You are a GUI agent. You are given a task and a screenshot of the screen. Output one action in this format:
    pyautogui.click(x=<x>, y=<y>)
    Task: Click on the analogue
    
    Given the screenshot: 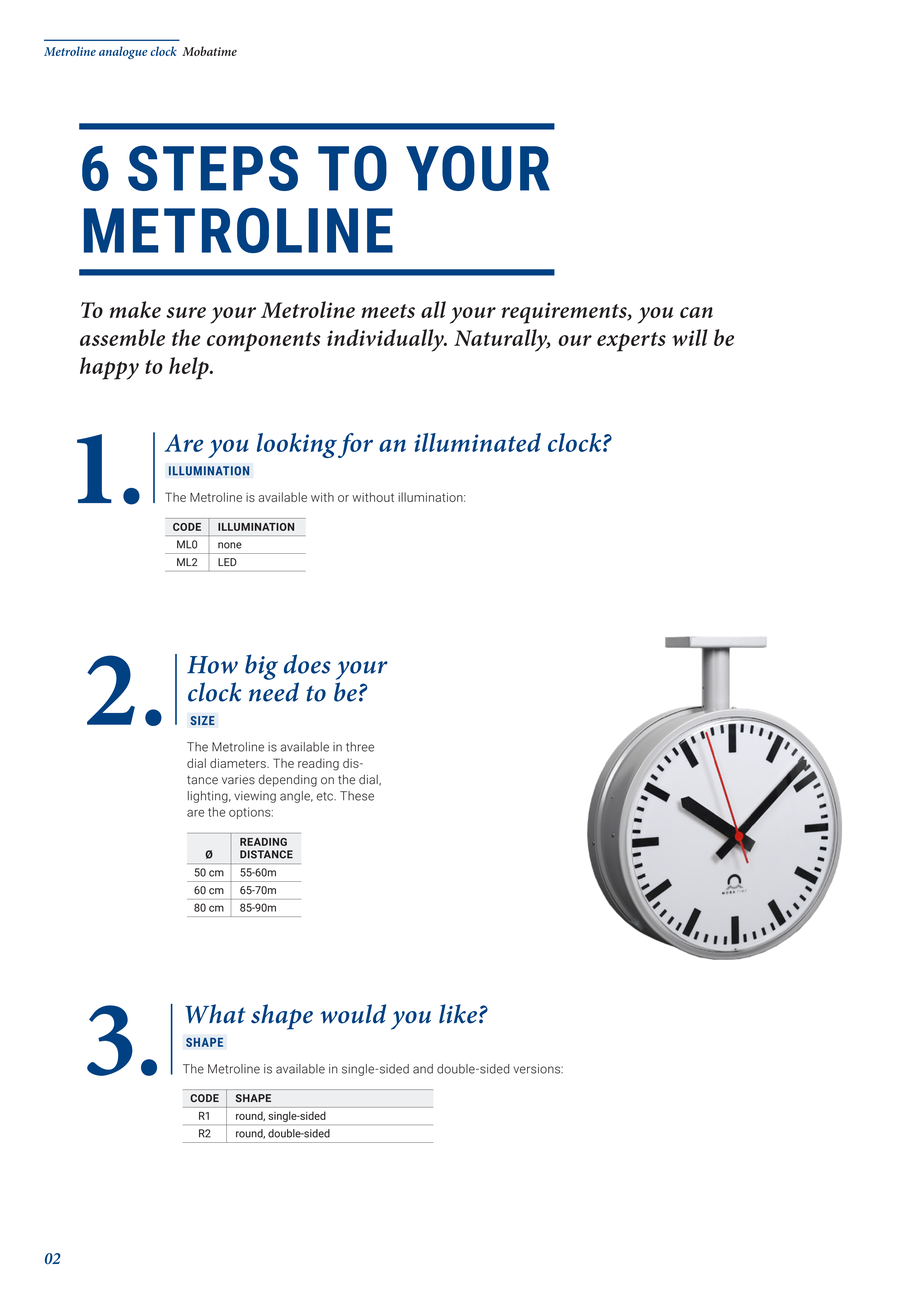 What is the action you would take?
    pyautogui.click(x=123, y=52)
